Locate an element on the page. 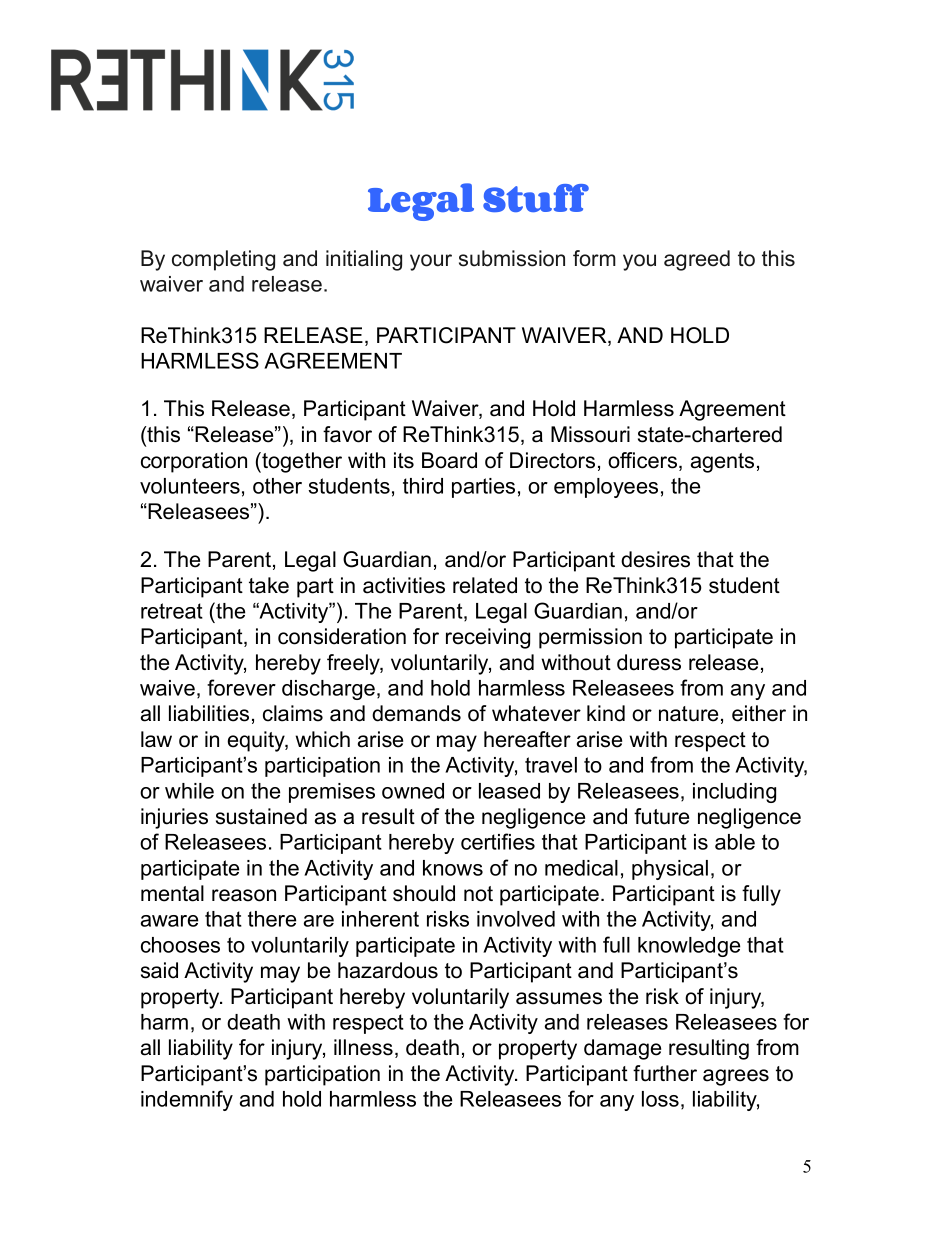 The height and width of the page is (1233, 952). illness is located at coordinates (363, 1047).
